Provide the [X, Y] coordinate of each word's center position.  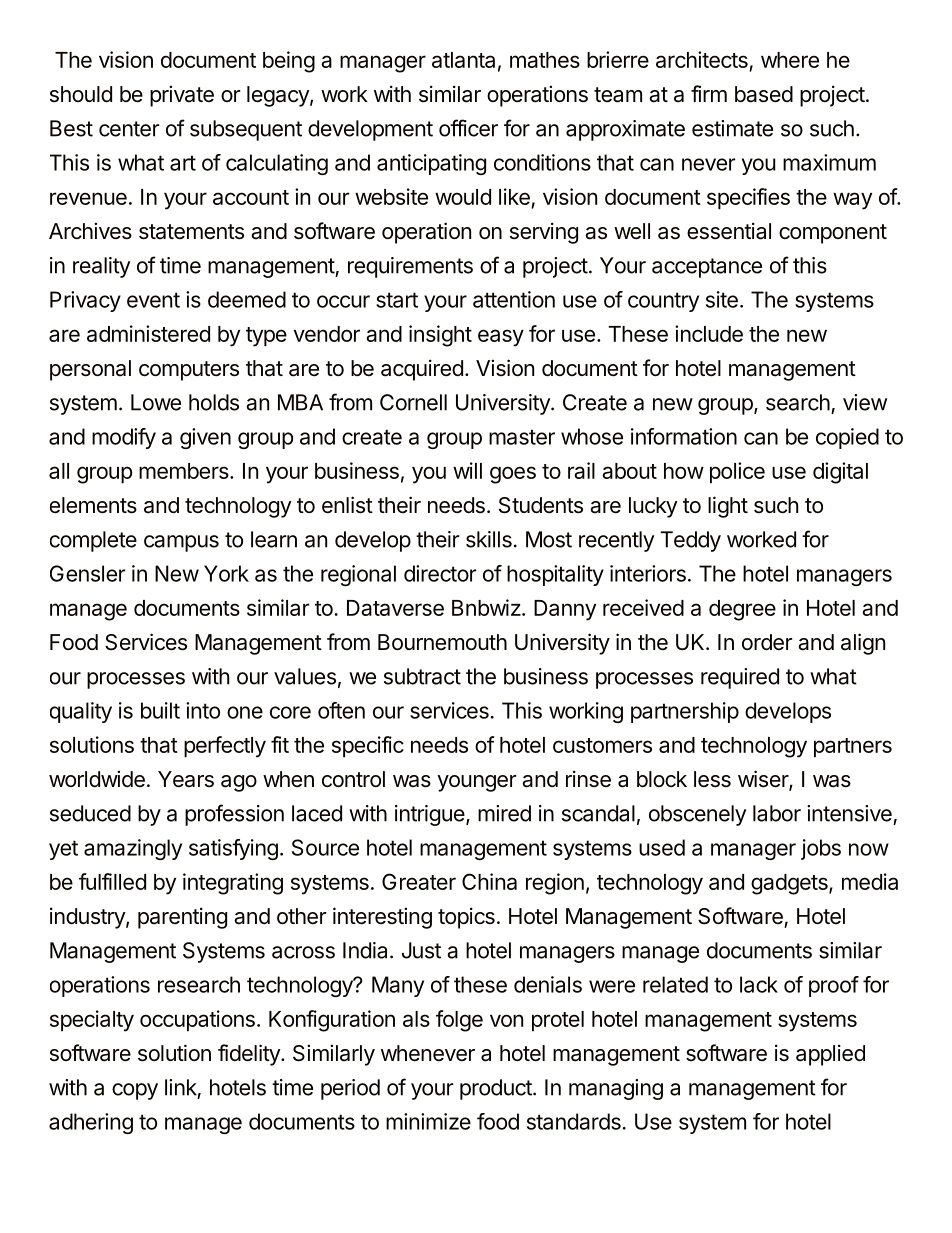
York [226, 573]
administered [148, 333]
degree [742, 610]
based [764, 94]
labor [777, 813]
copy [135, 1091]
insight [440, 336]
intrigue [431, 815]
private [182, 96]
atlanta [463, 60]
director [440, 573]
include [709, 333]
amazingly [133, 849]
